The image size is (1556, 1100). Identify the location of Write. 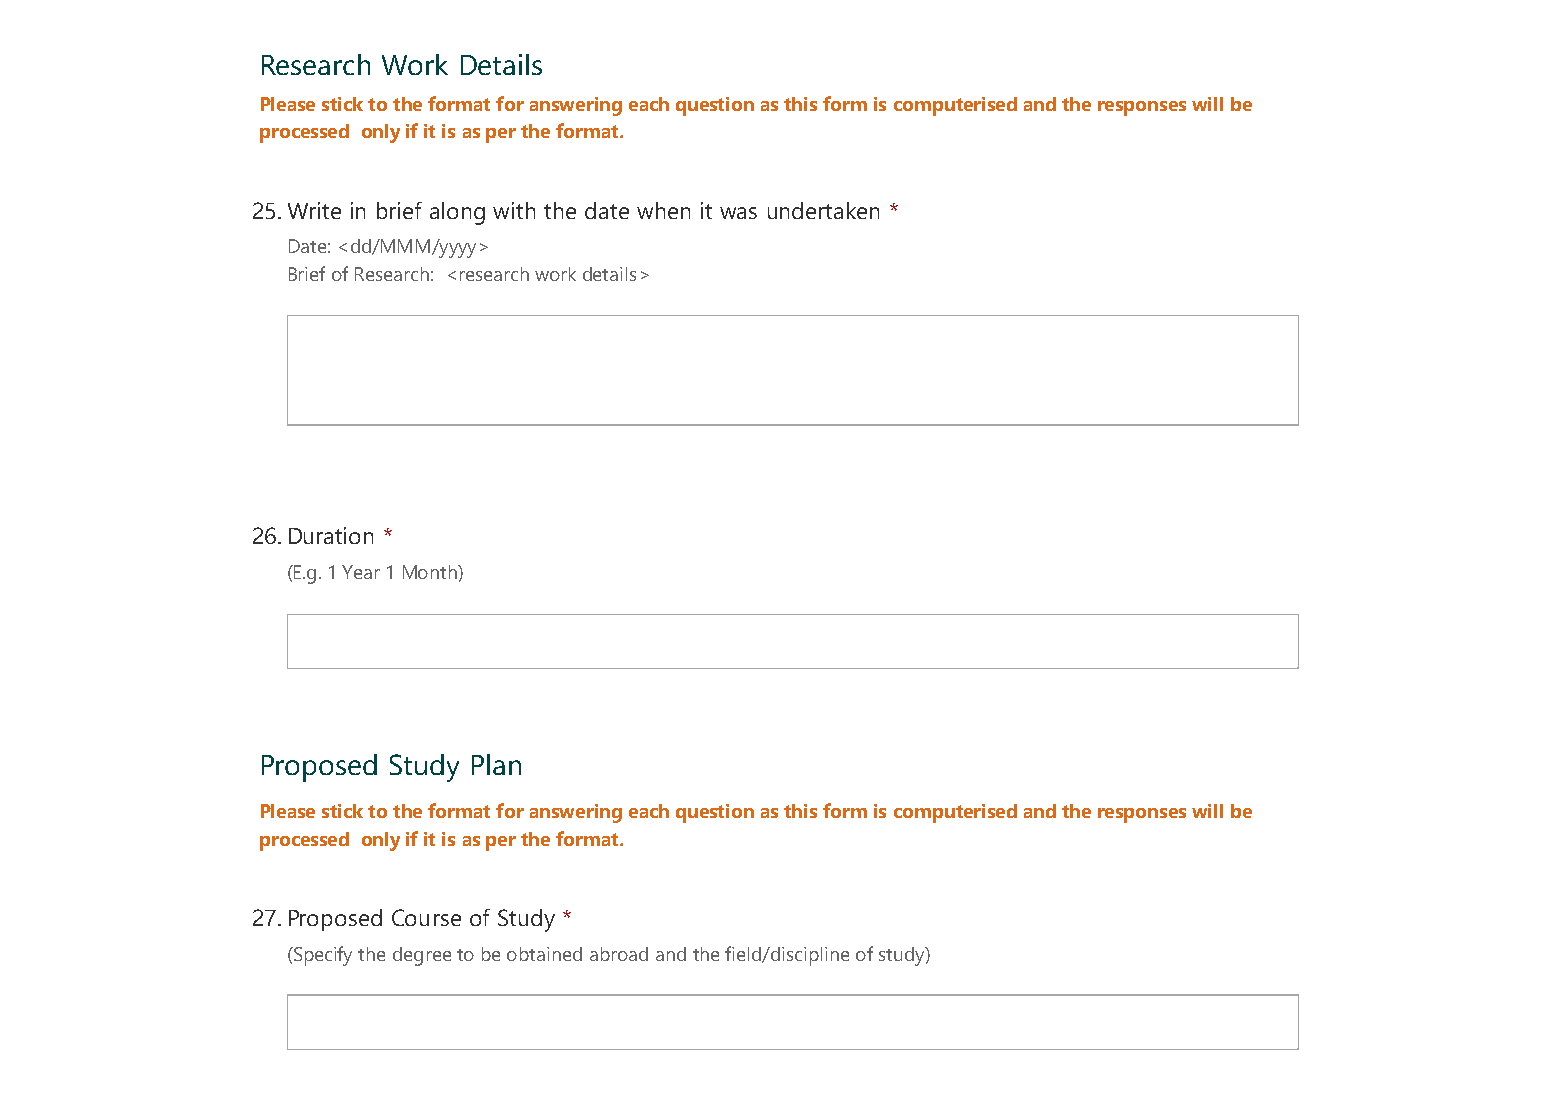
(314, 210).
